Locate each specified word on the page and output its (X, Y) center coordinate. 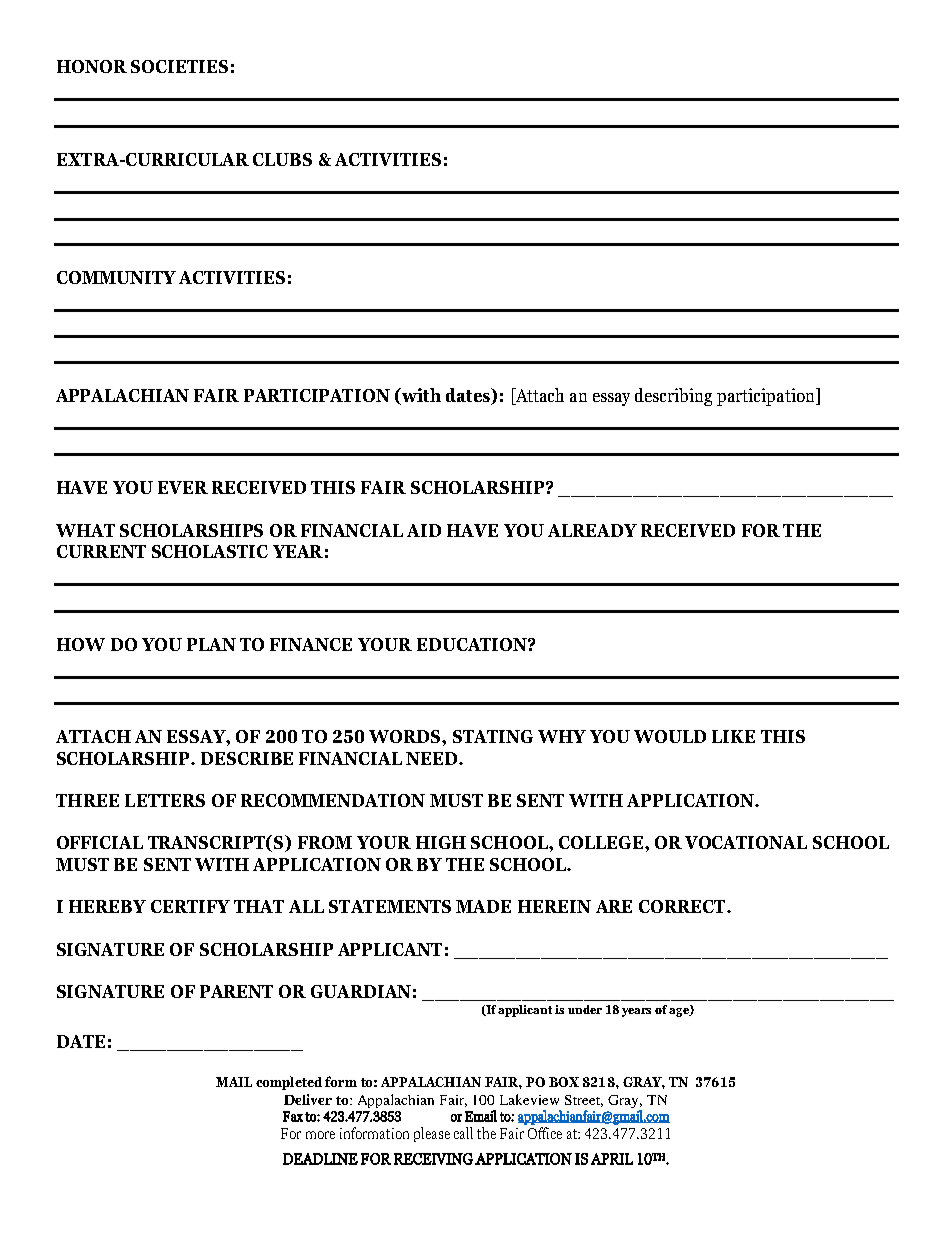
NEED (433, 758)
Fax (293, 1116)
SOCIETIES (179, 66)
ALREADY (592, 530)
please (432, 1134)
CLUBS (282, 159)
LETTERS (165, 800)
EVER (183, 487)
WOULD (670, 736)
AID (424, 530)
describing (673, 397)
